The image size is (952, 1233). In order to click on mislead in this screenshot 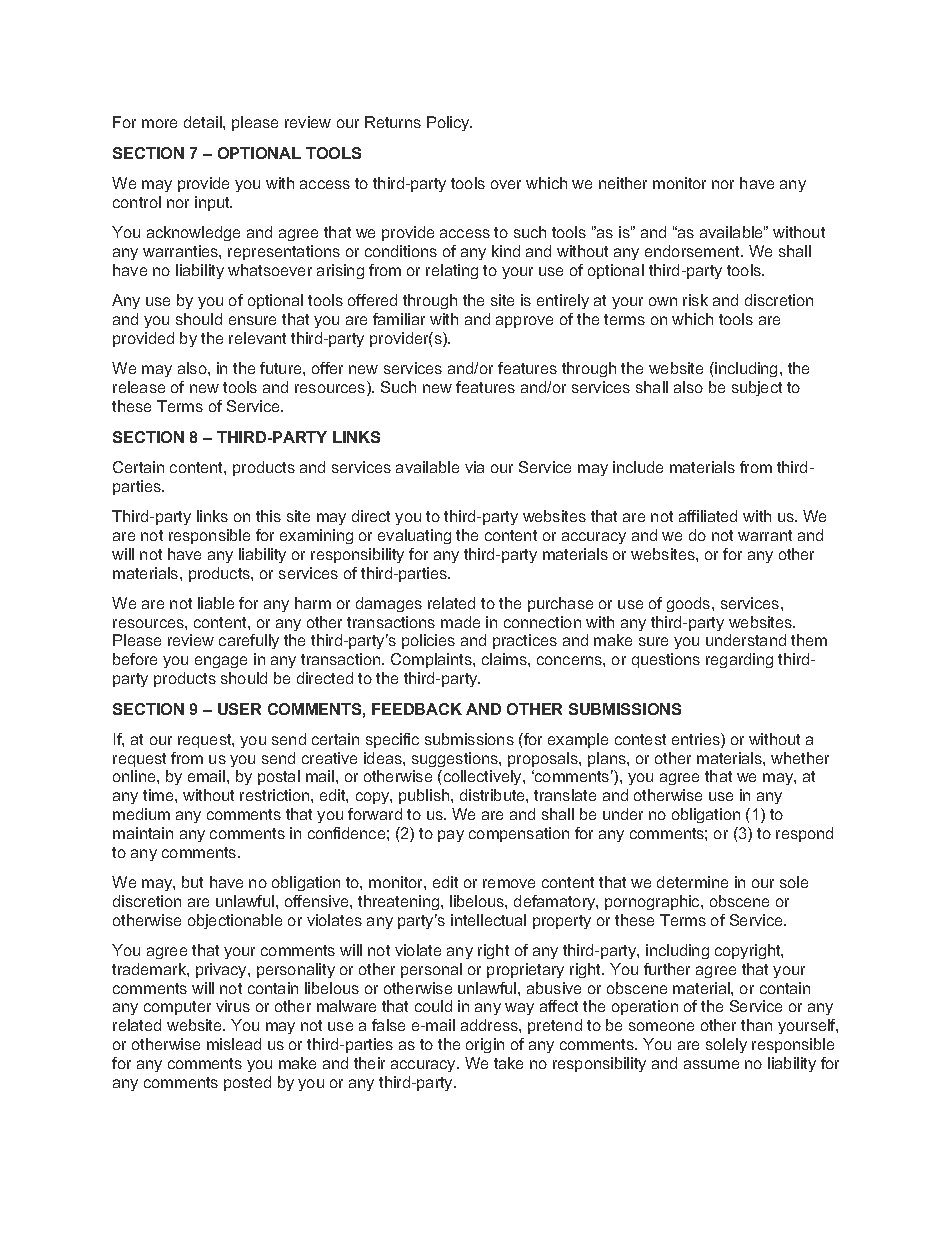, I will do `click(234, 1044)`.
